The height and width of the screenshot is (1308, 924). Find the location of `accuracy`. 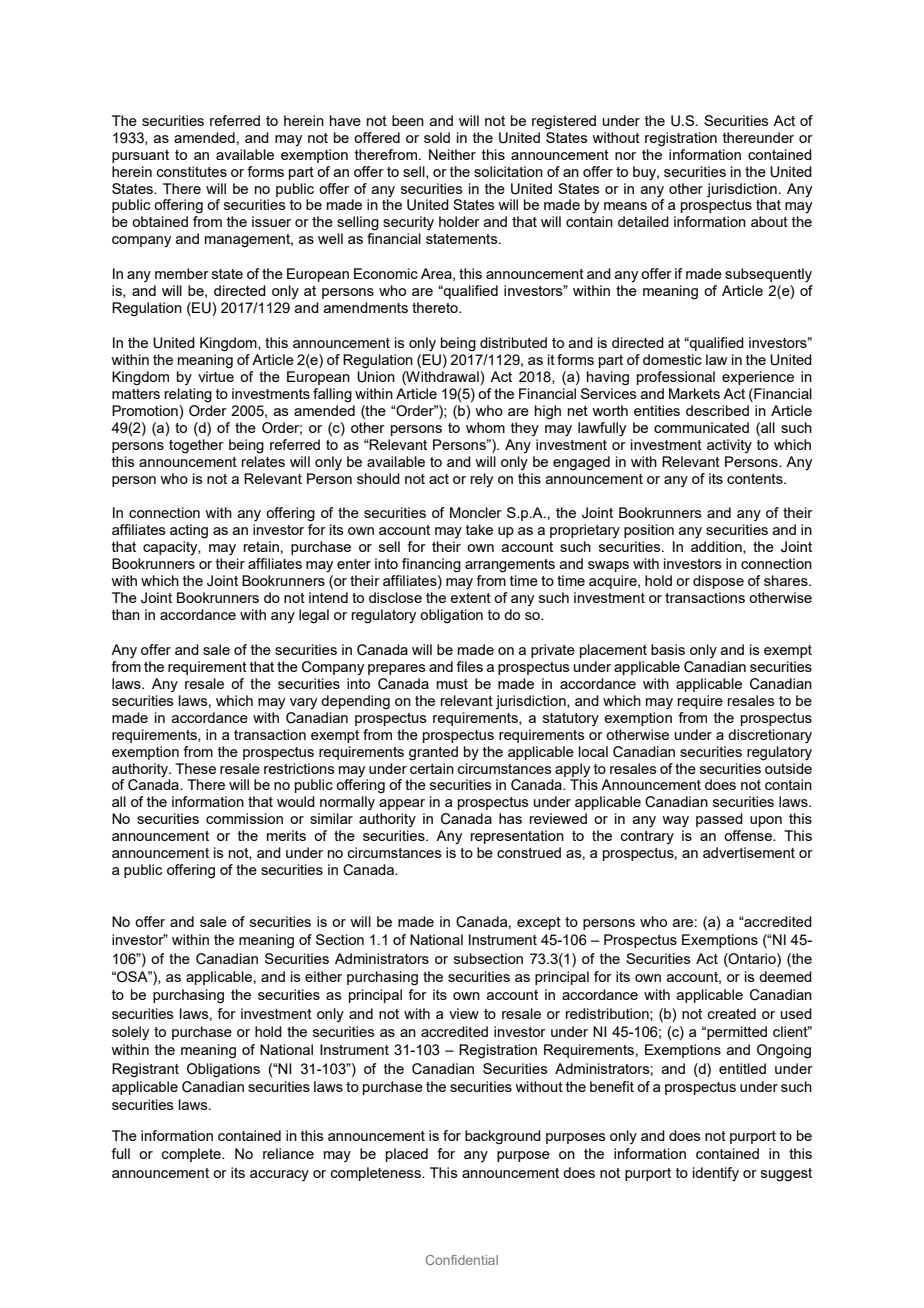

accuracy is located at coordinates (279, 1175).
